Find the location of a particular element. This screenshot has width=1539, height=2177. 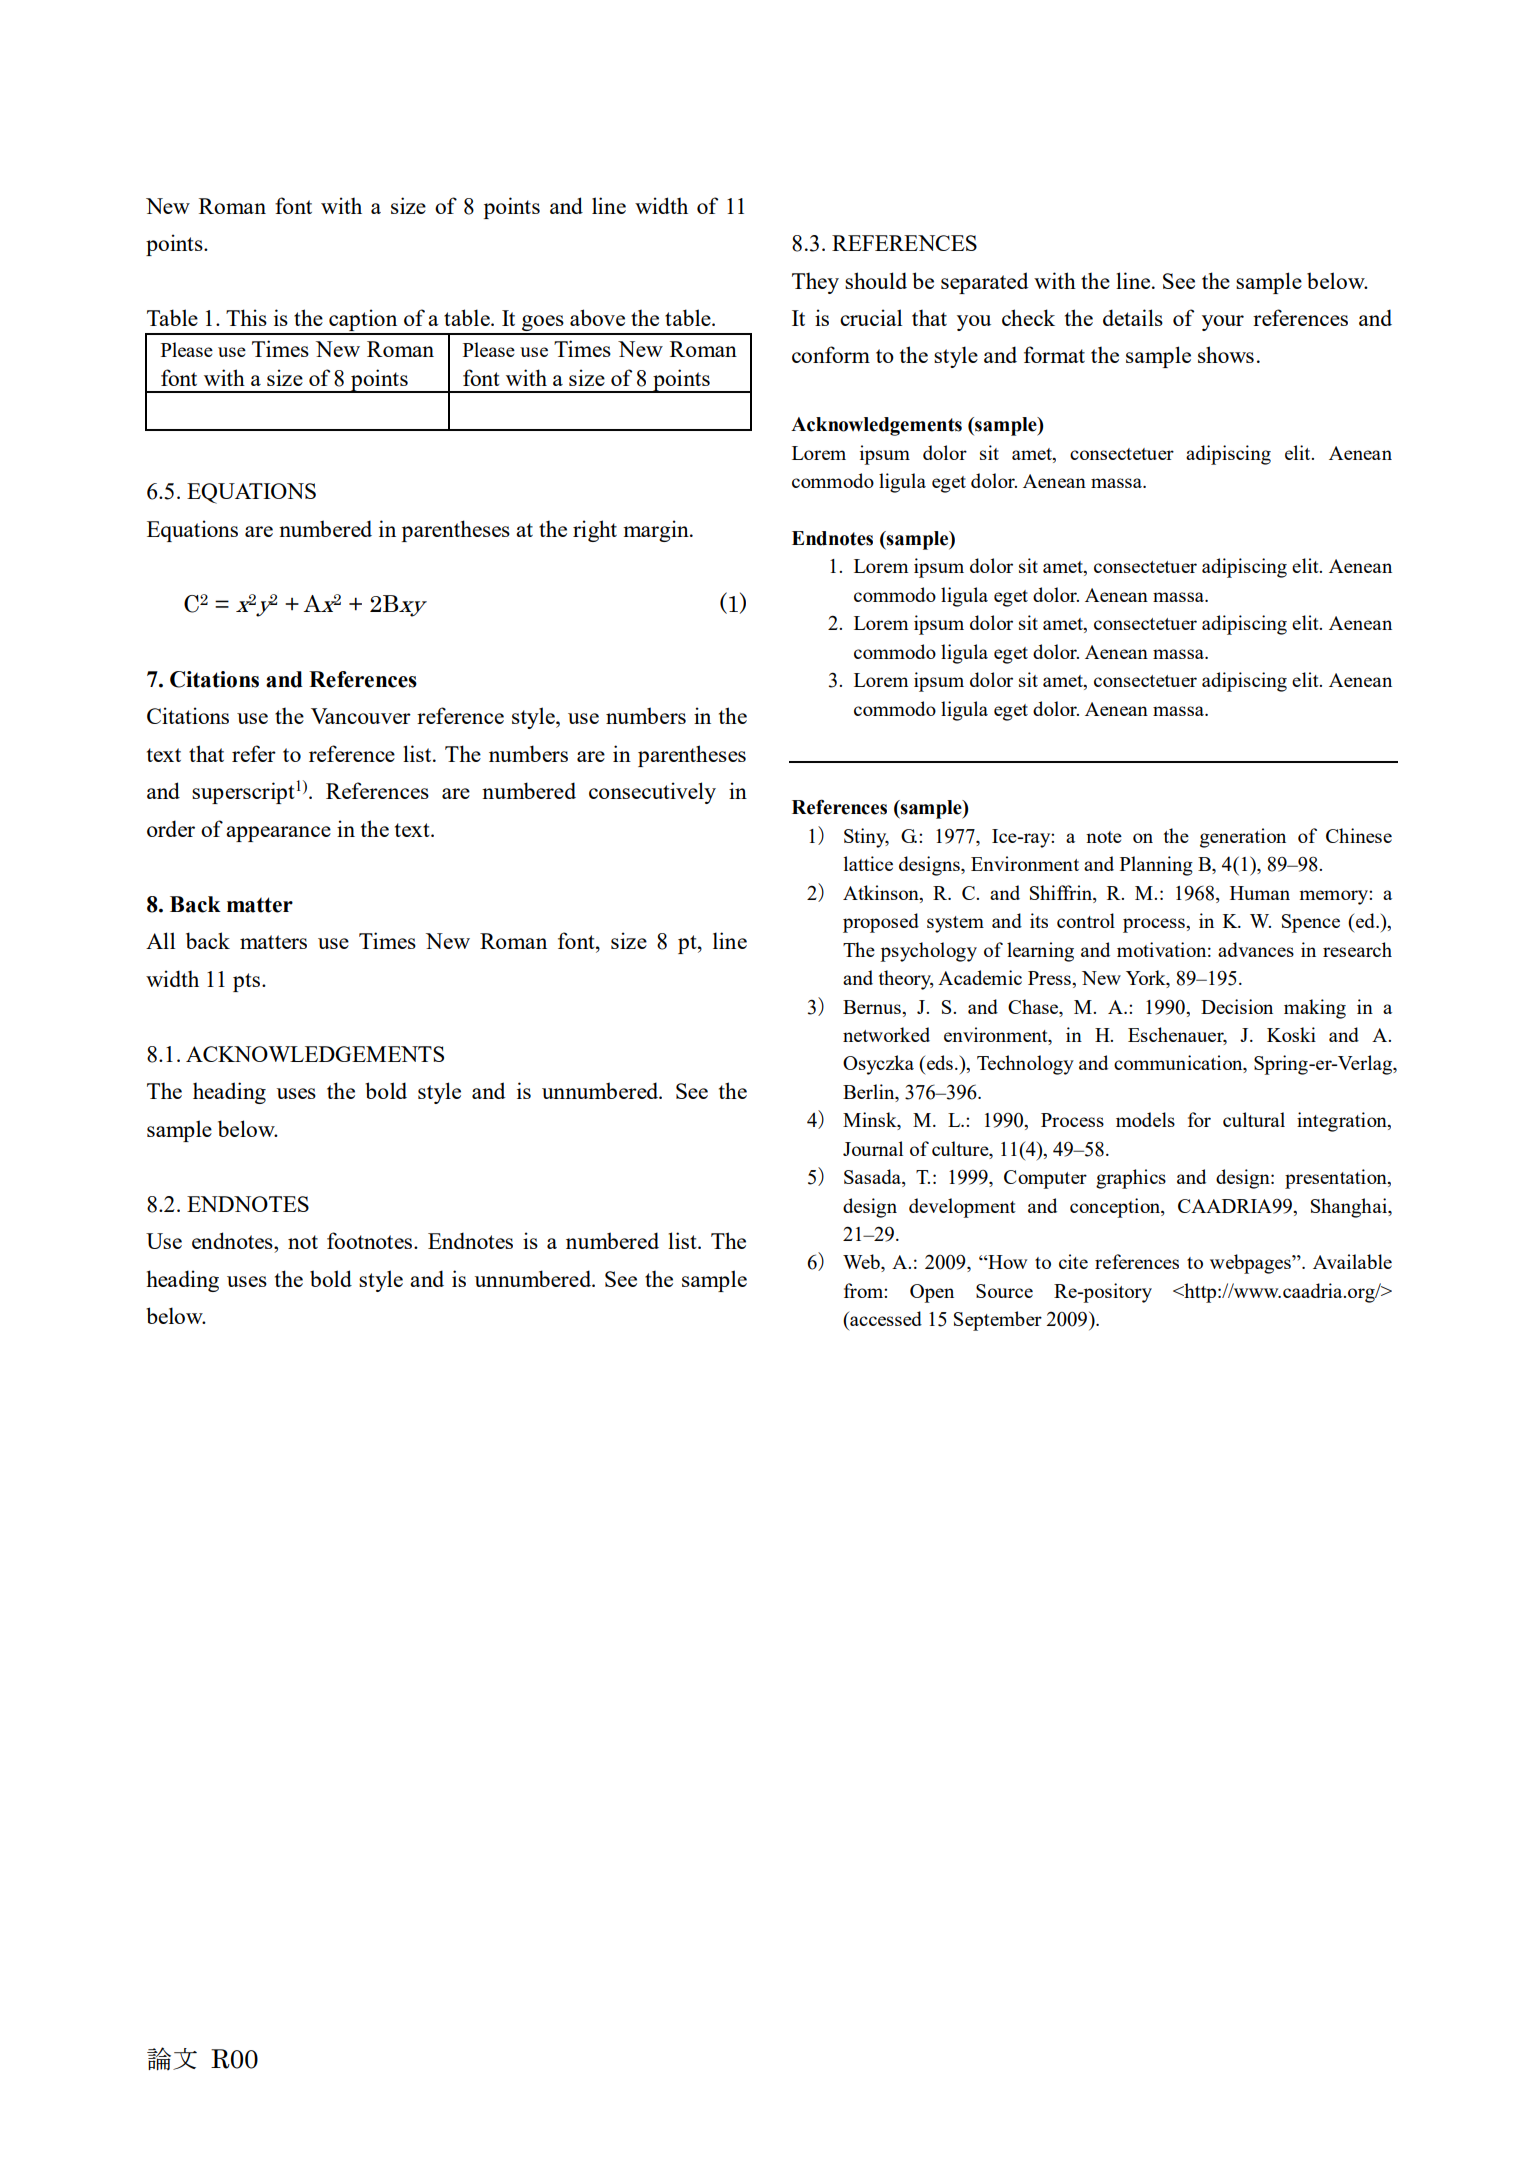

theory is located at coordinates (906, 980).
